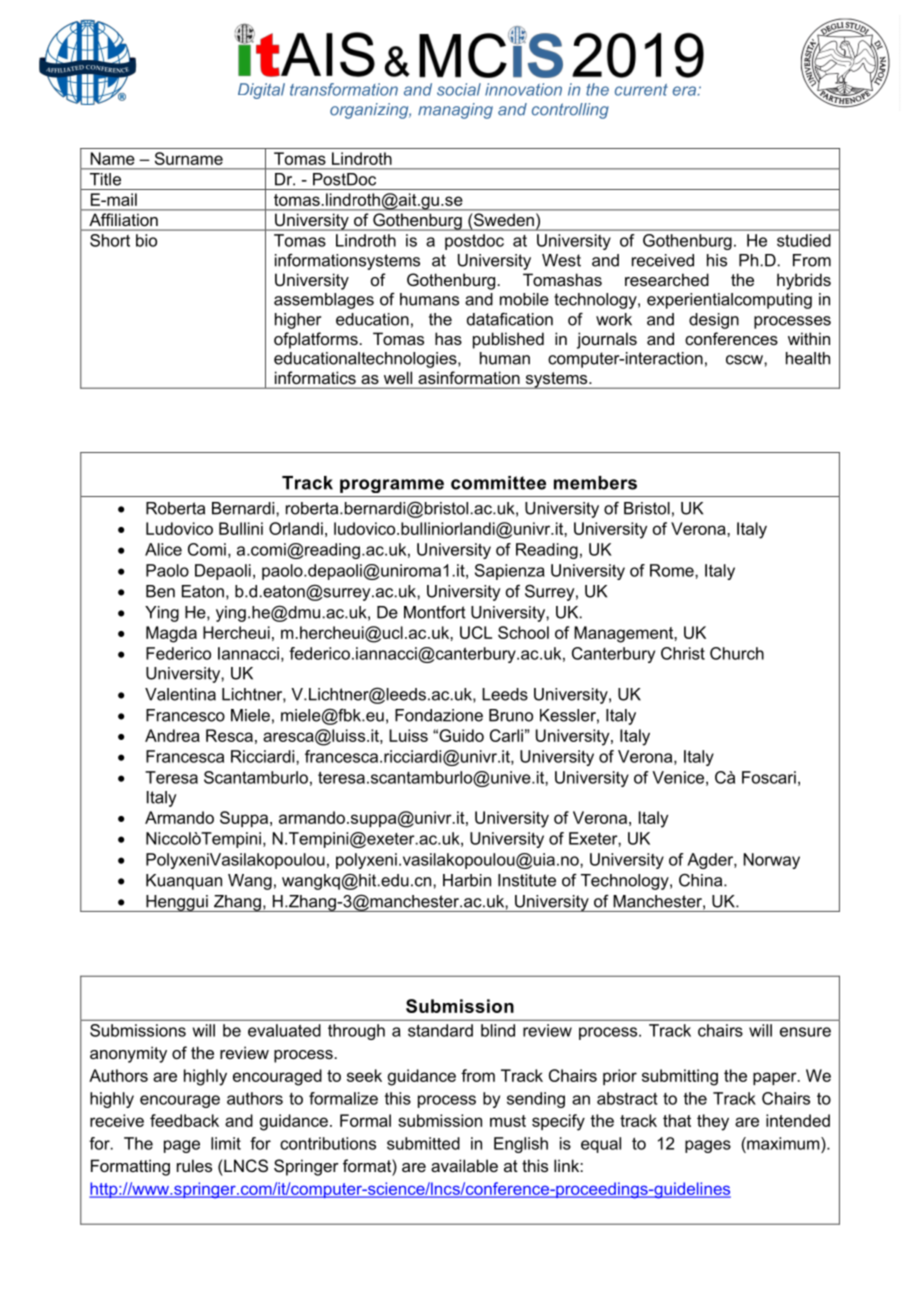  What do you see at coordinates (184, 1120) in the screenshot?
I see `feedback` at bounding box center [184, 1120].
